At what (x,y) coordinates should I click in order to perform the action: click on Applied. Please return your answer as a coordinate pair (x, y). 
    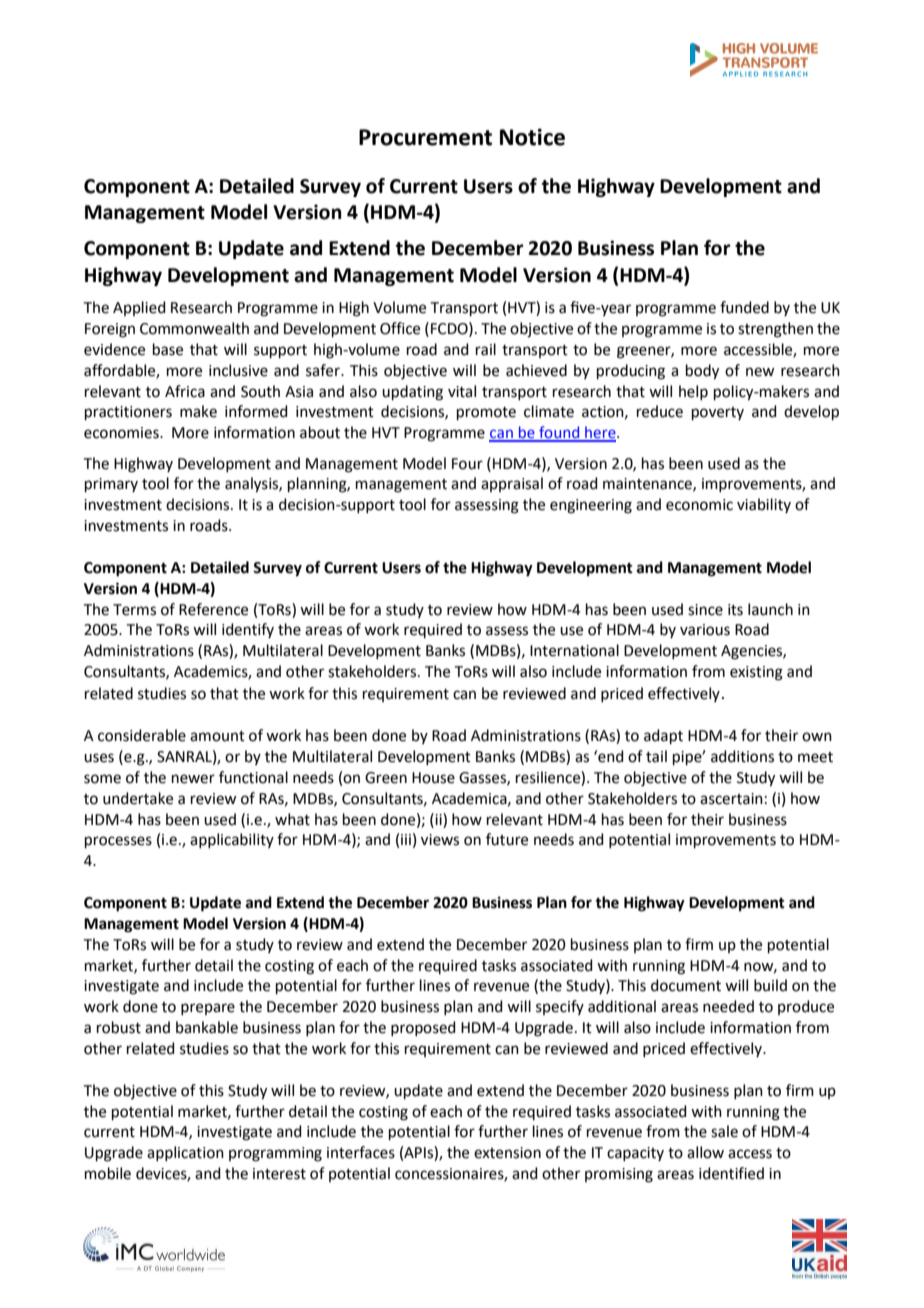
    Looking at the image, I should click on (139, 308).
